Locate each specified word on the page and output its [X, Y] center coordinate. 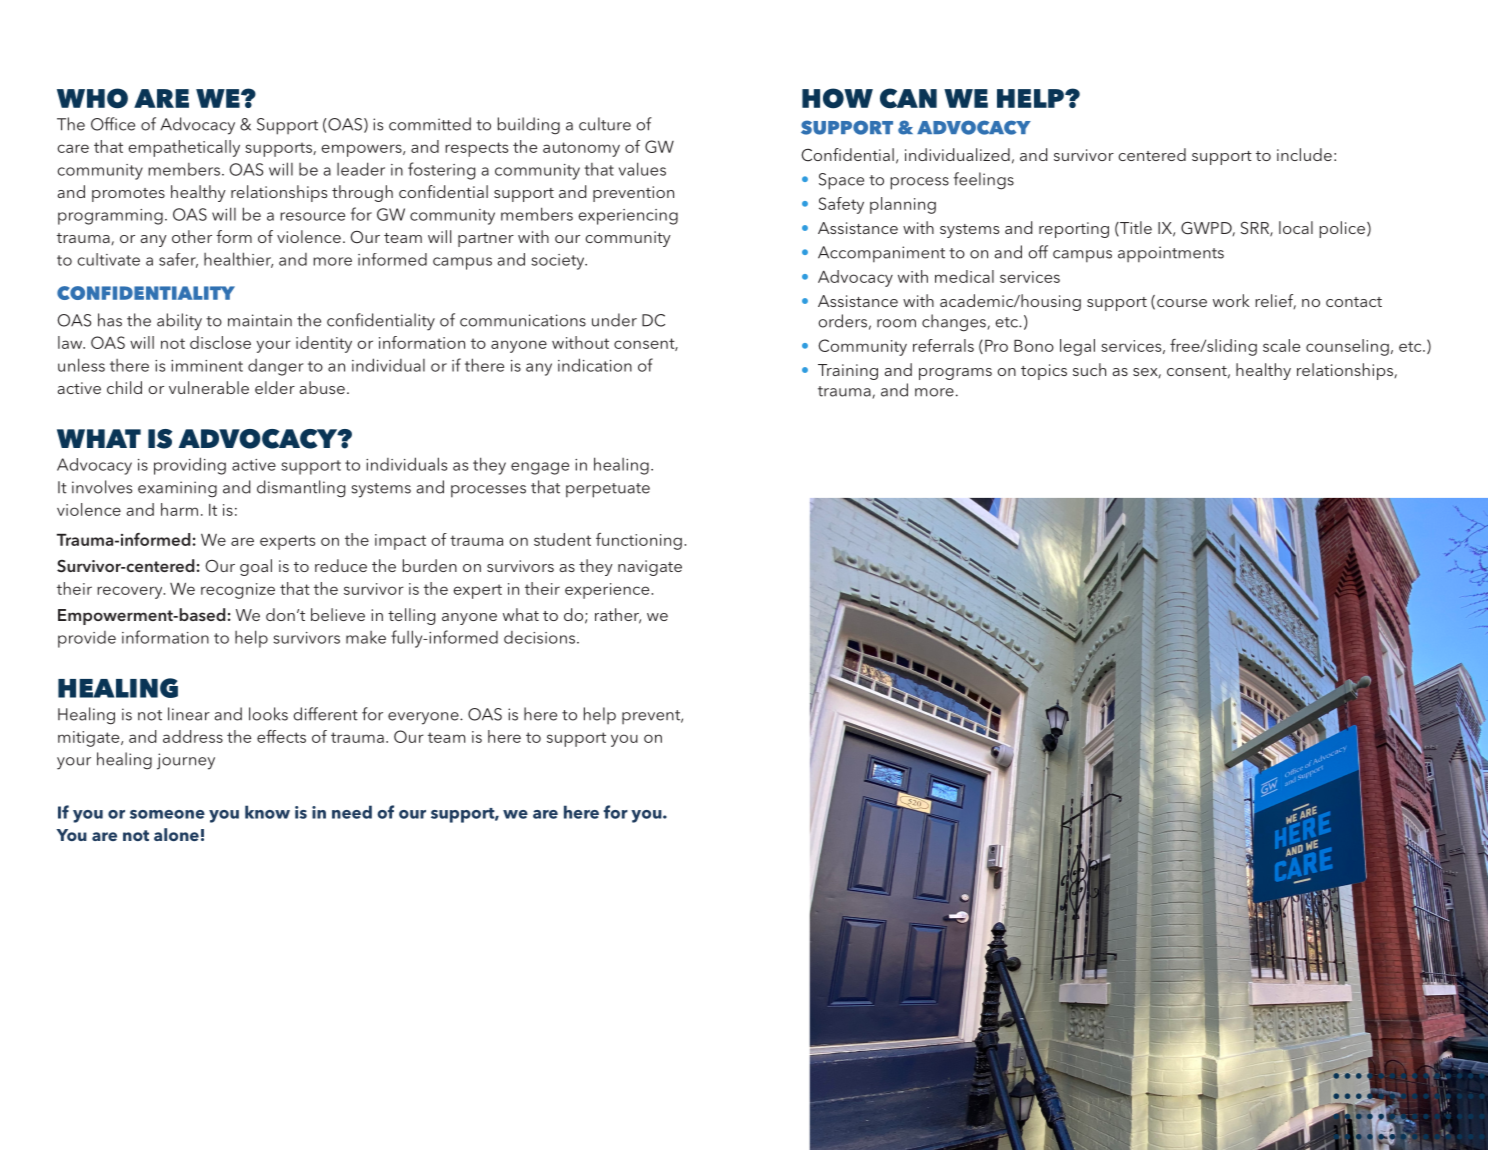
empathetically [184, 148]
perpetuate [608, 490]
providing [190, 466]
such [1089, 369]
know [267, 812]
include [1304, 154]
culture [605, 124]
